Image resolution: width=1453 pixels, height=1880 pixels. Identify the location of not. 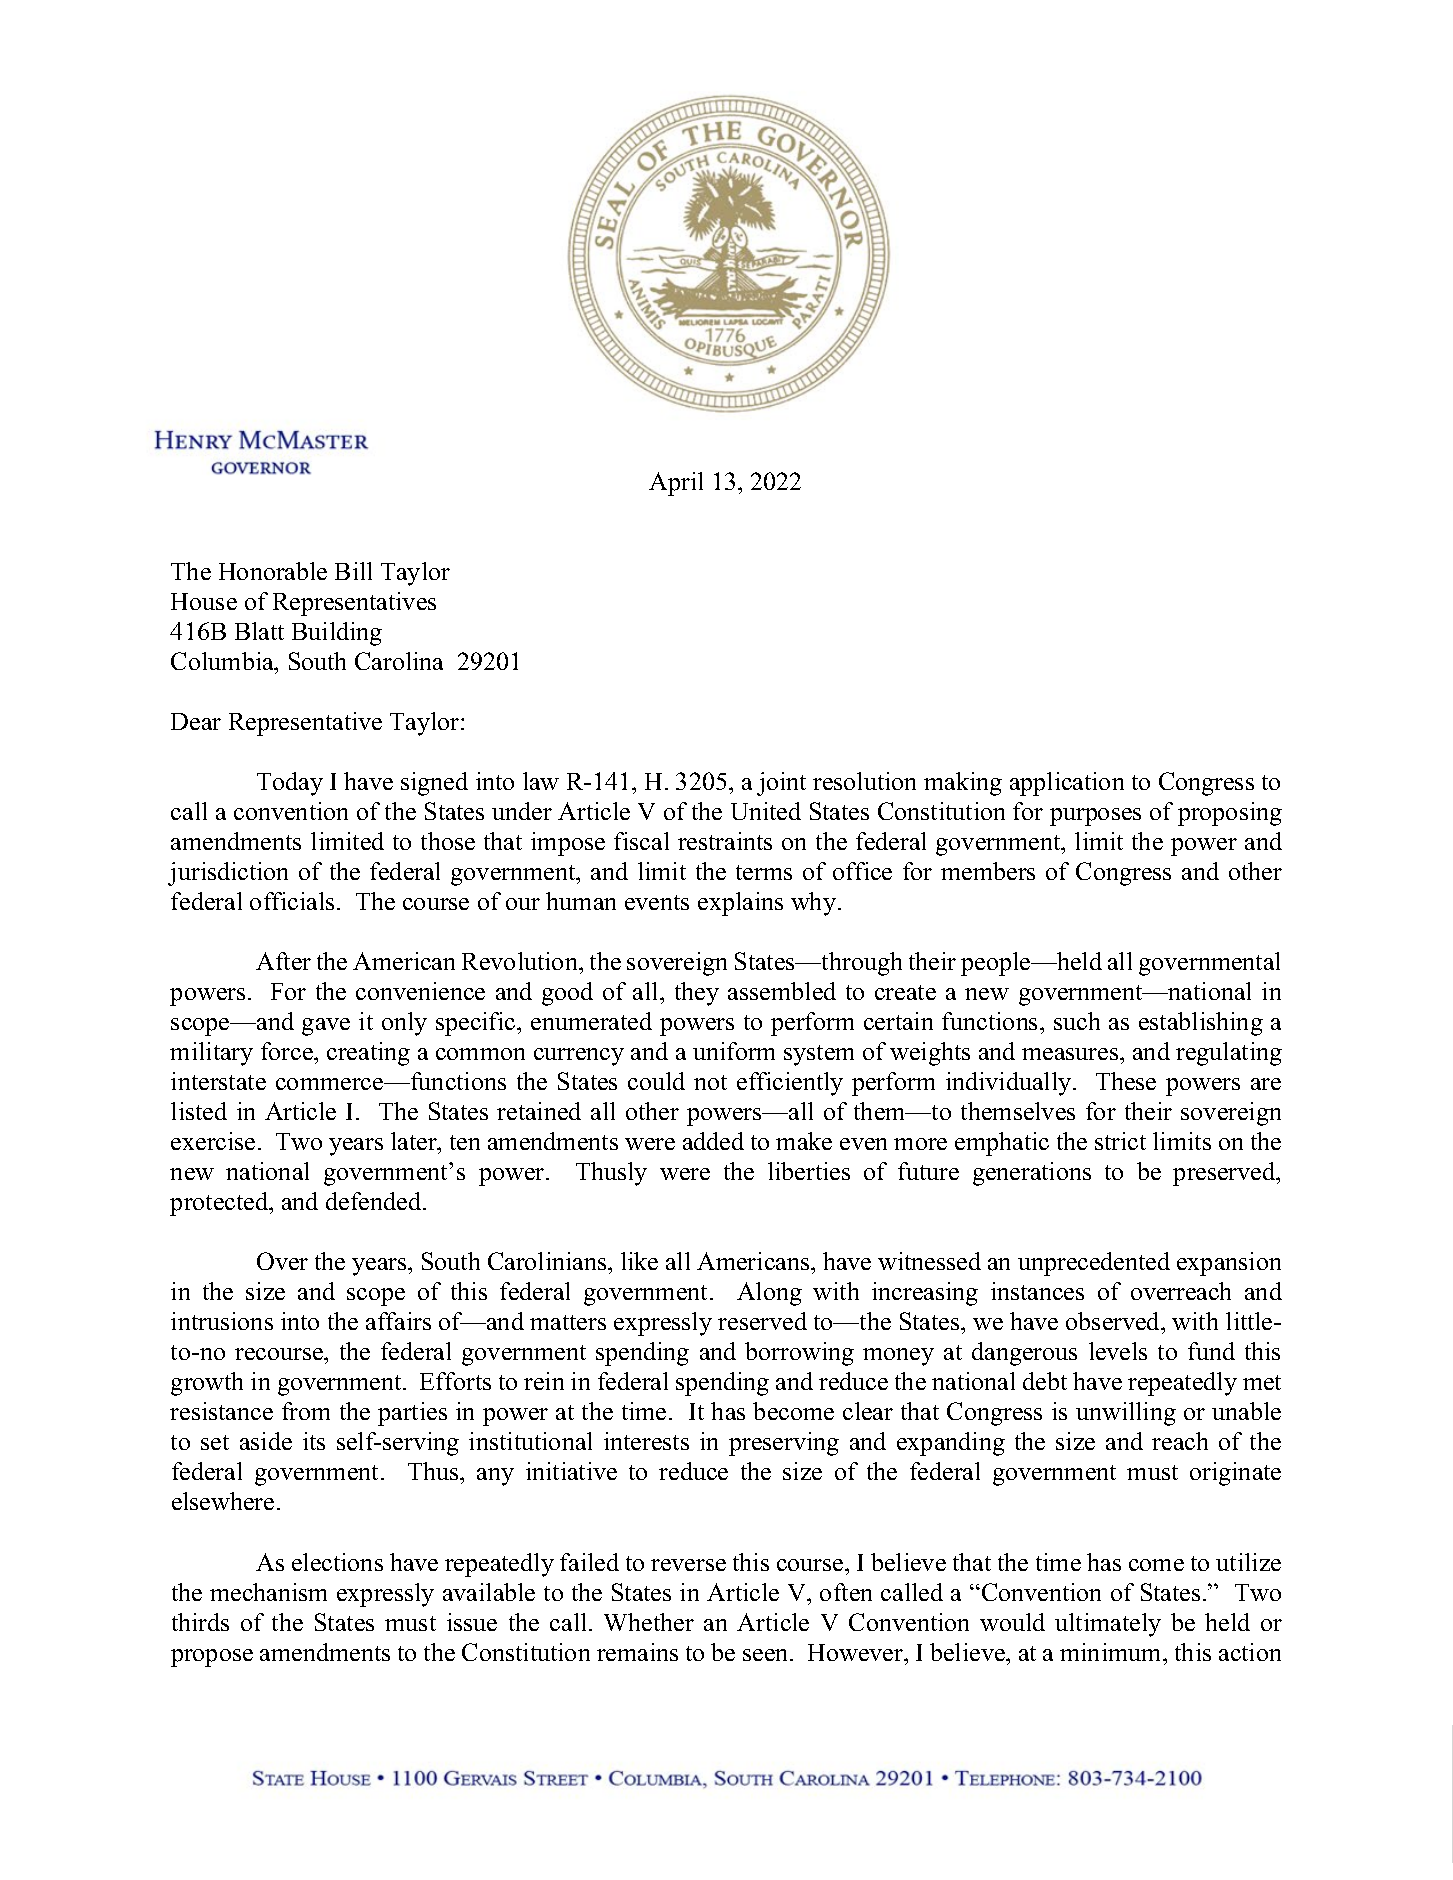
(710, 1082).
